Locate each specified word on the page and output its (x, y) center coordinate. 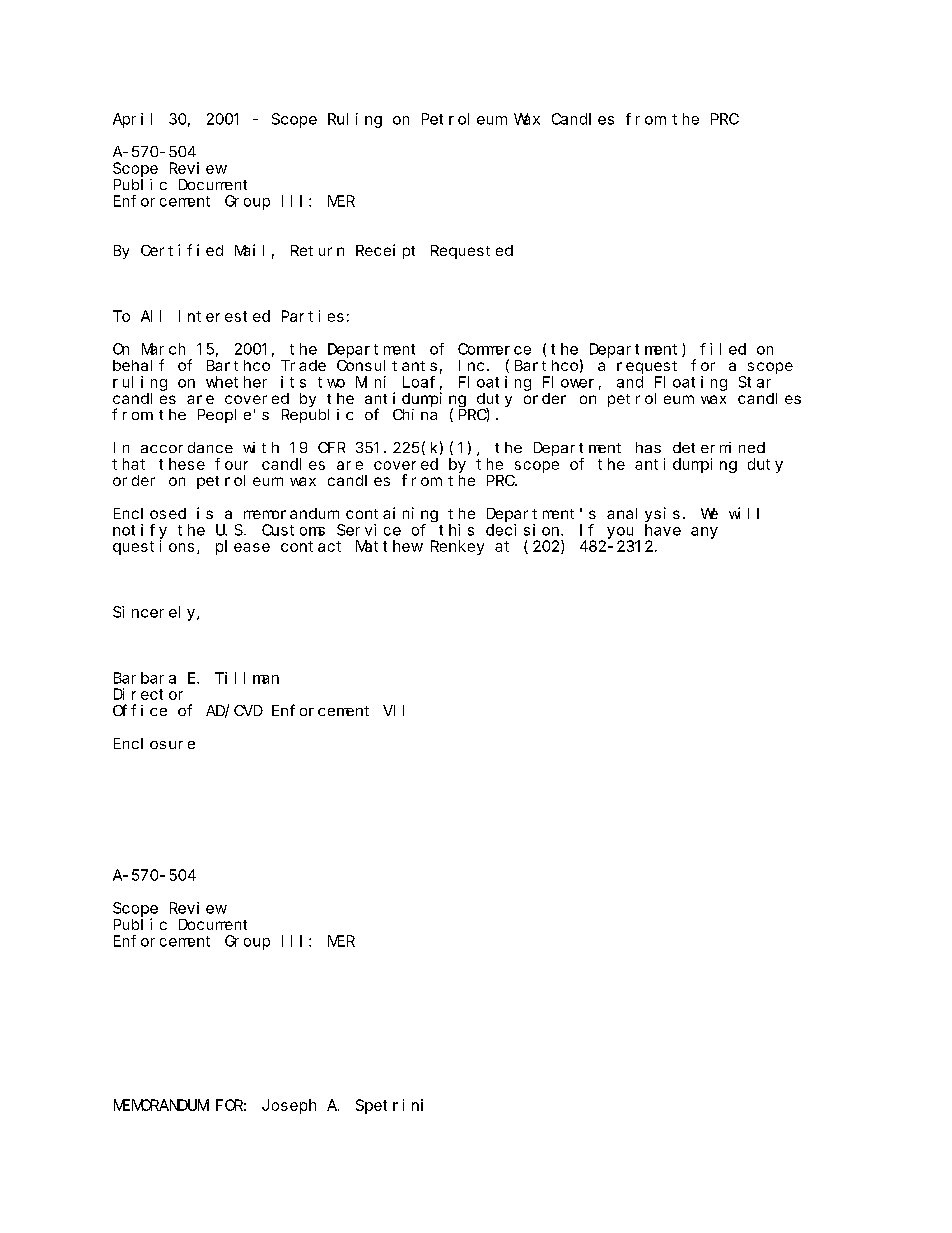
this (456, 530)
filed (723, 349)
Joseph (289, 1106)
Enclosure (154, 743)
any (704, 533)
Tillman (247, 678)
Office (140, 710)
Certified (182, 250)
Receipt (385, 251)
